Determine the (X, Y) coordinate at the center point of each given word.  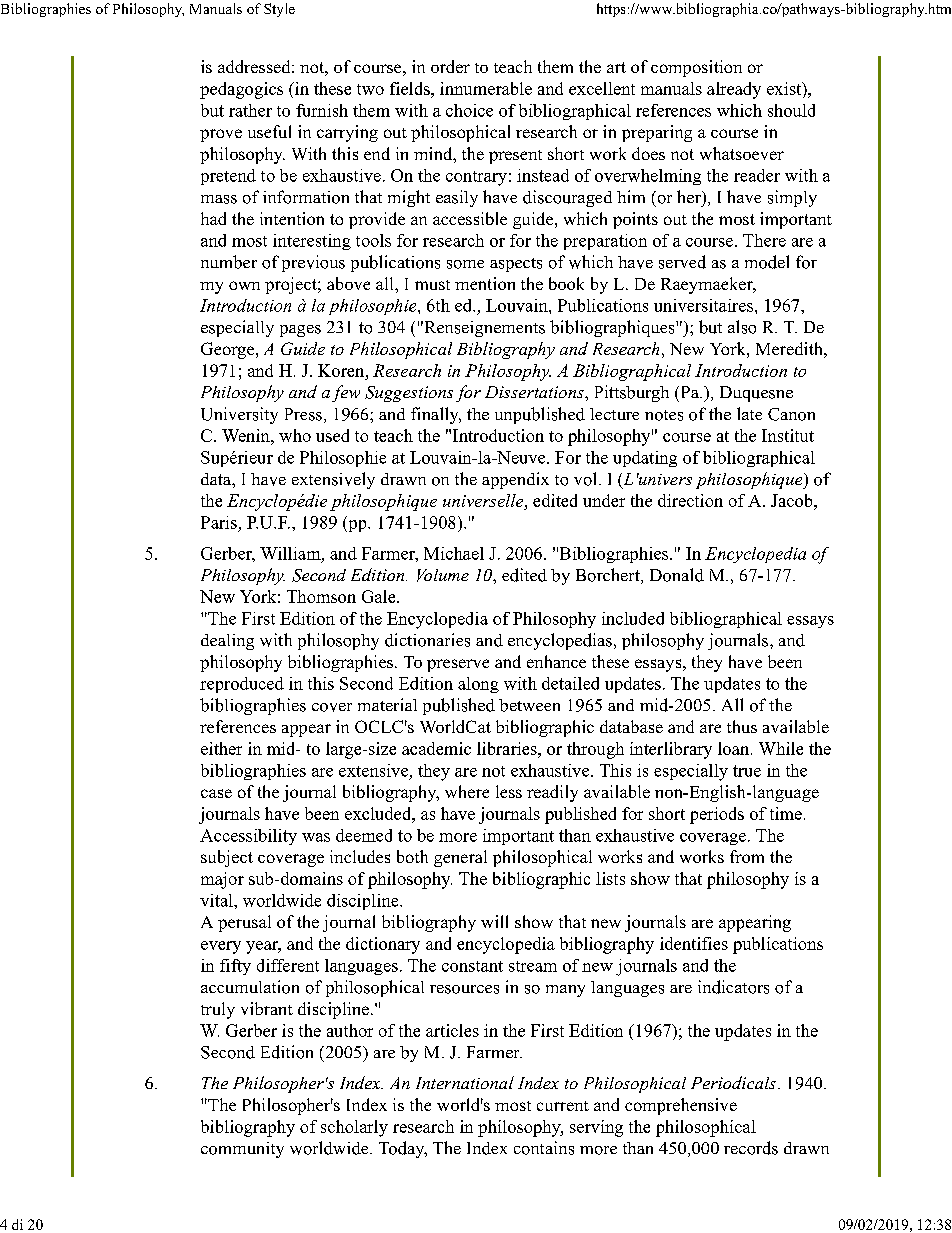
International (465, 1082)
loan (735, 748)
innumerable (486, 88)
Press (303, 414)
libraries (508, 748)
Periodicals (733, 1082)
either (221, 748)
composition (696, 68)
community (242, 1150)
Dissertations (535, 392)
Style (279, 10)
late (749, 413)
